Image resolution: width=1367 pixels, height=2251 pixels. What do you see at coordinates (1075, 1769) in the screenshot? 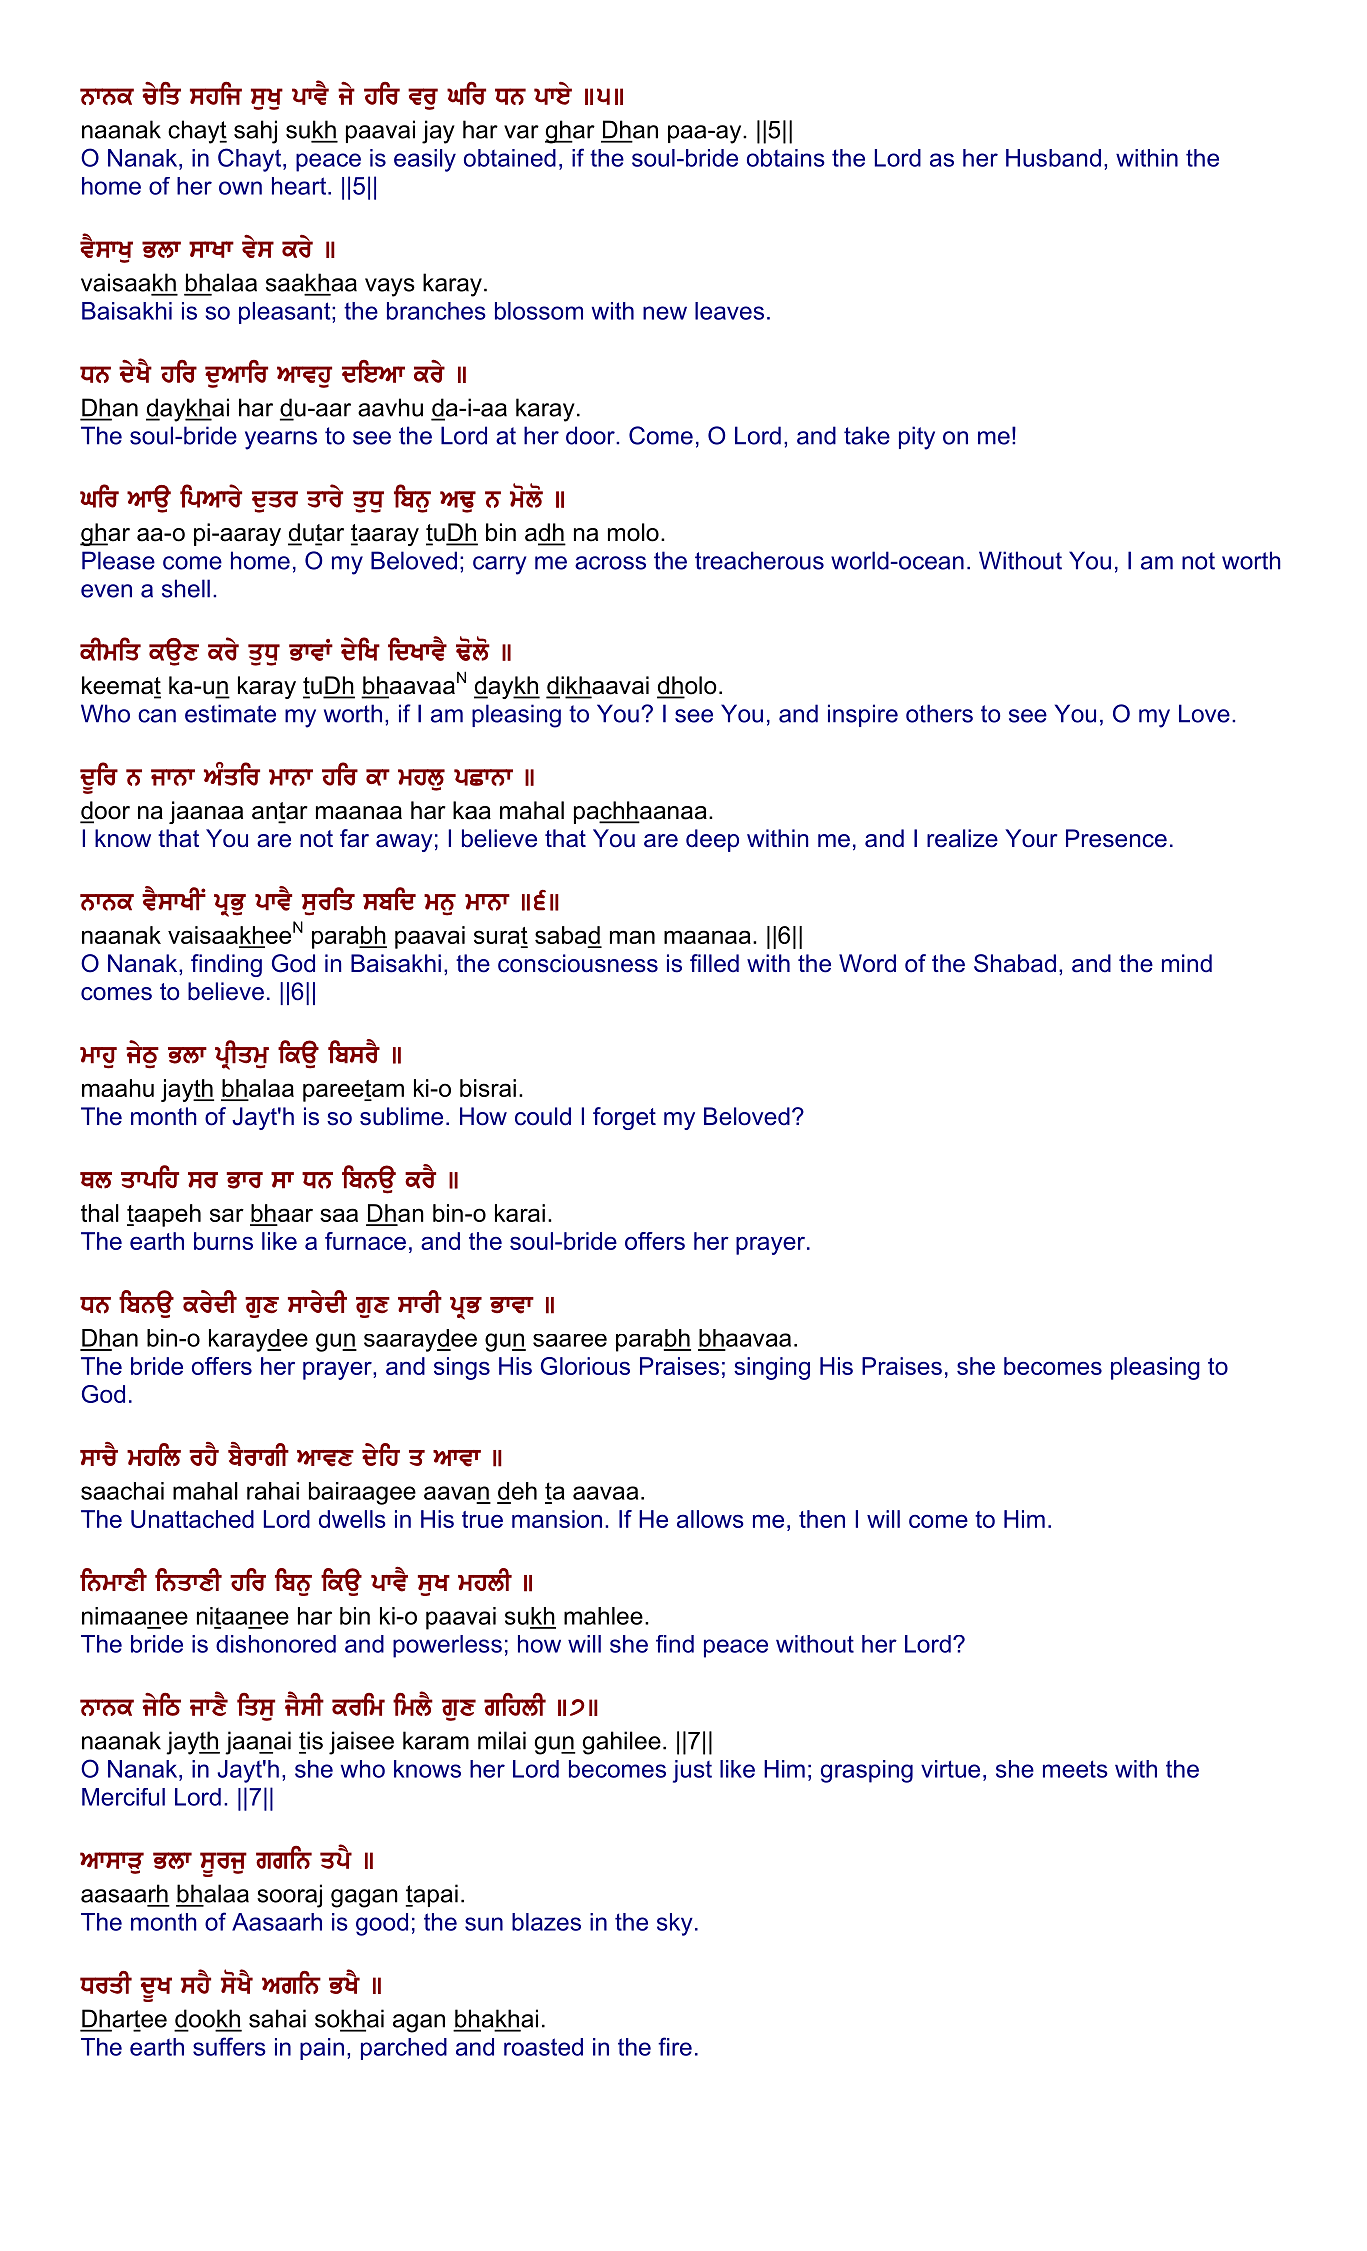
I see `meets` at bounding box center [1075, 1769].
